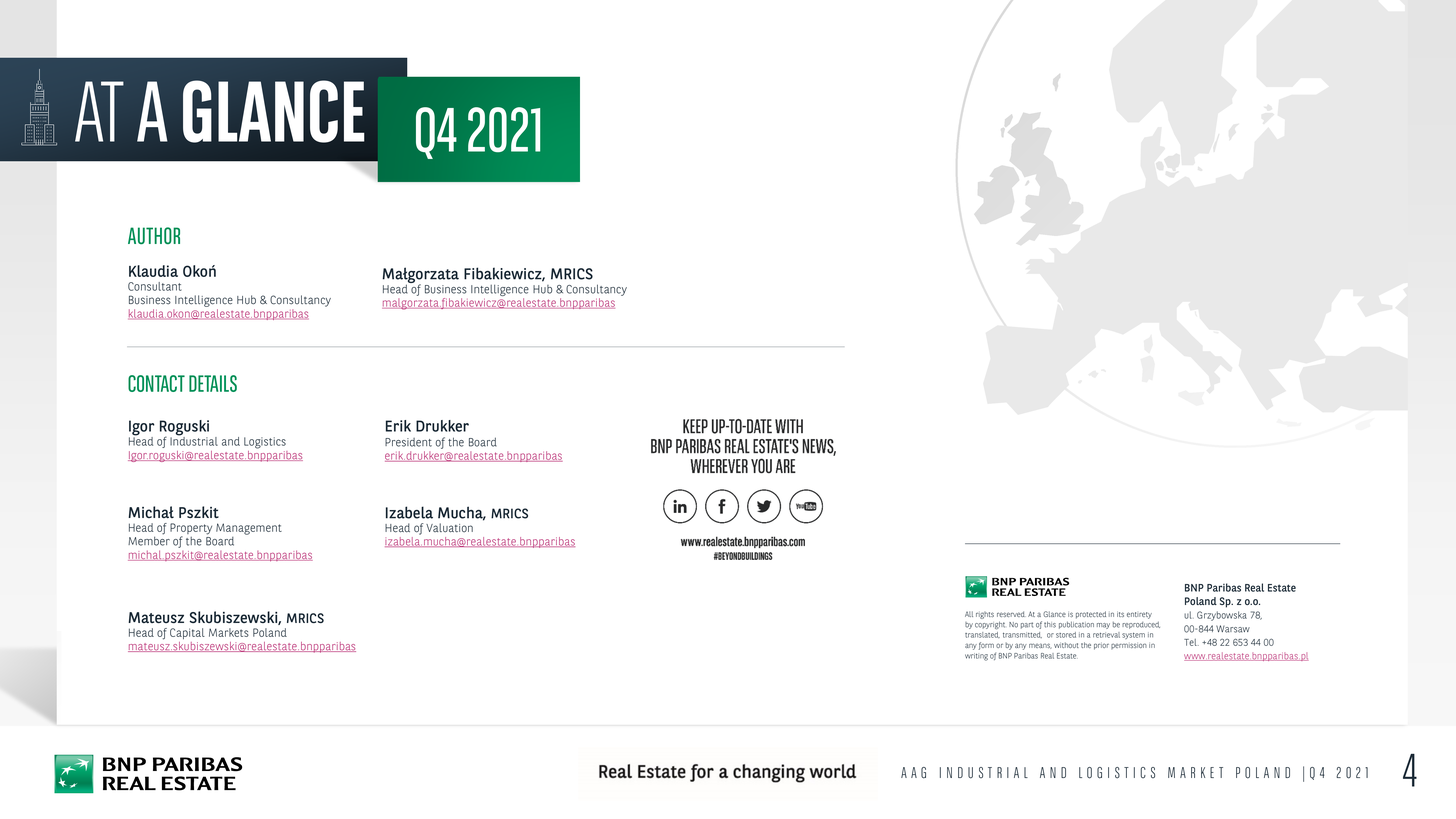 Image resolution: width=1456 pixels, height=819 pixels. What do you see at coordinates (156, 383) in the screenshot?
I see `CONTACT` at bounding box center [156, 383].
